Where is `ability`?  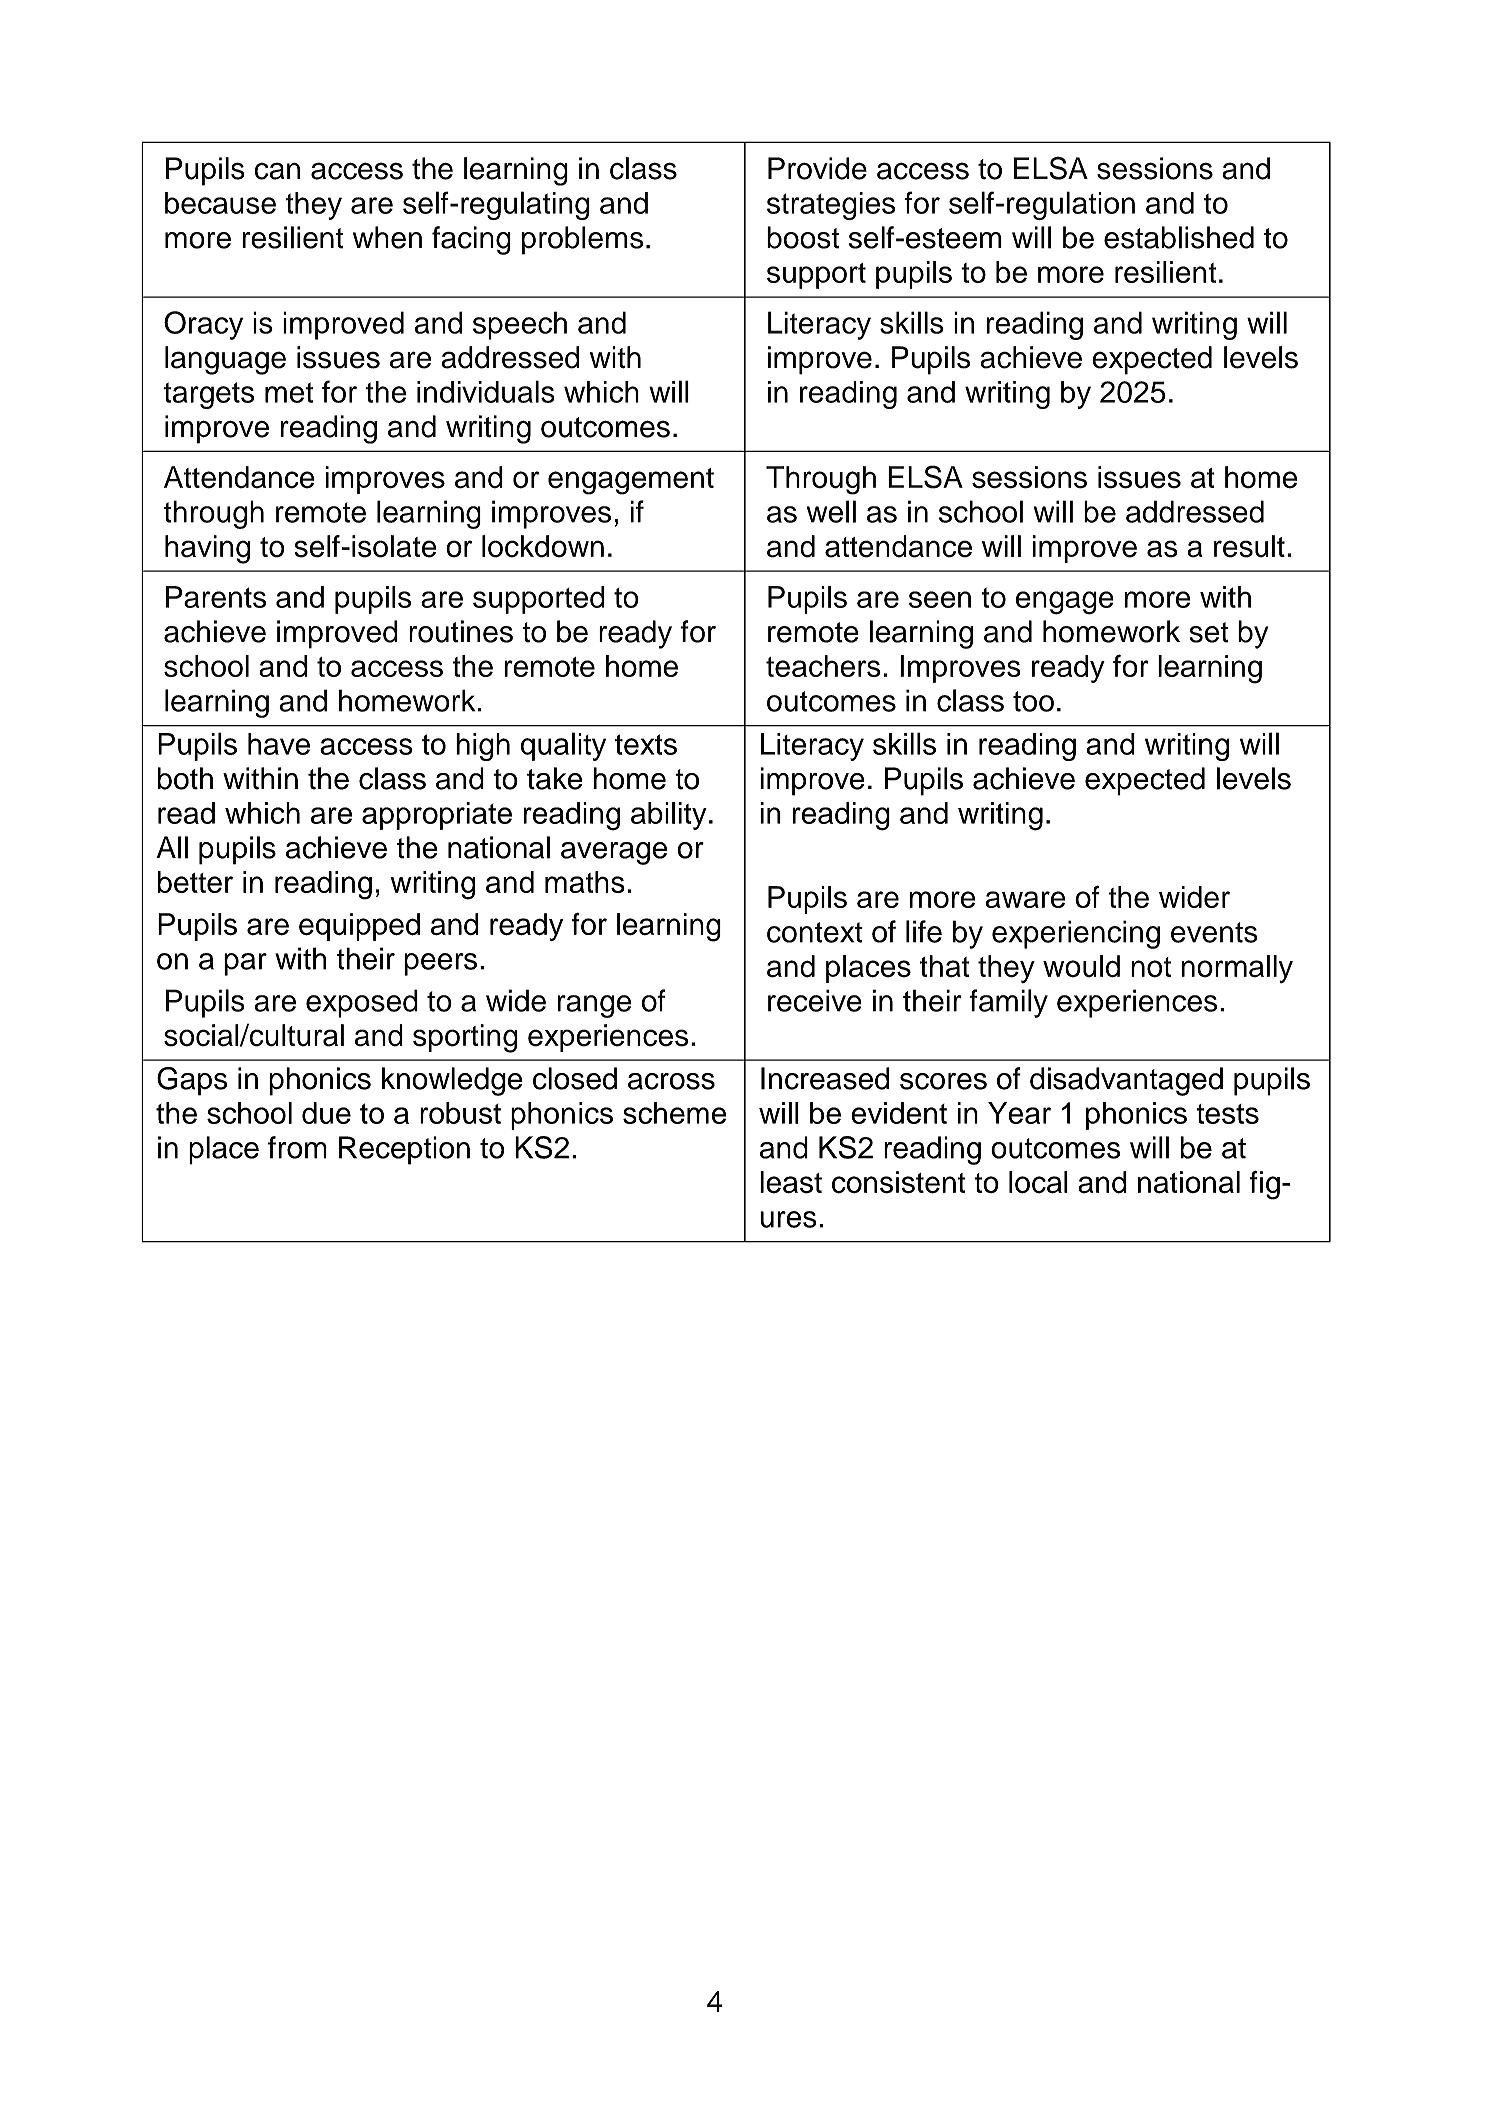 ability is located at coordinates (669, 816).
